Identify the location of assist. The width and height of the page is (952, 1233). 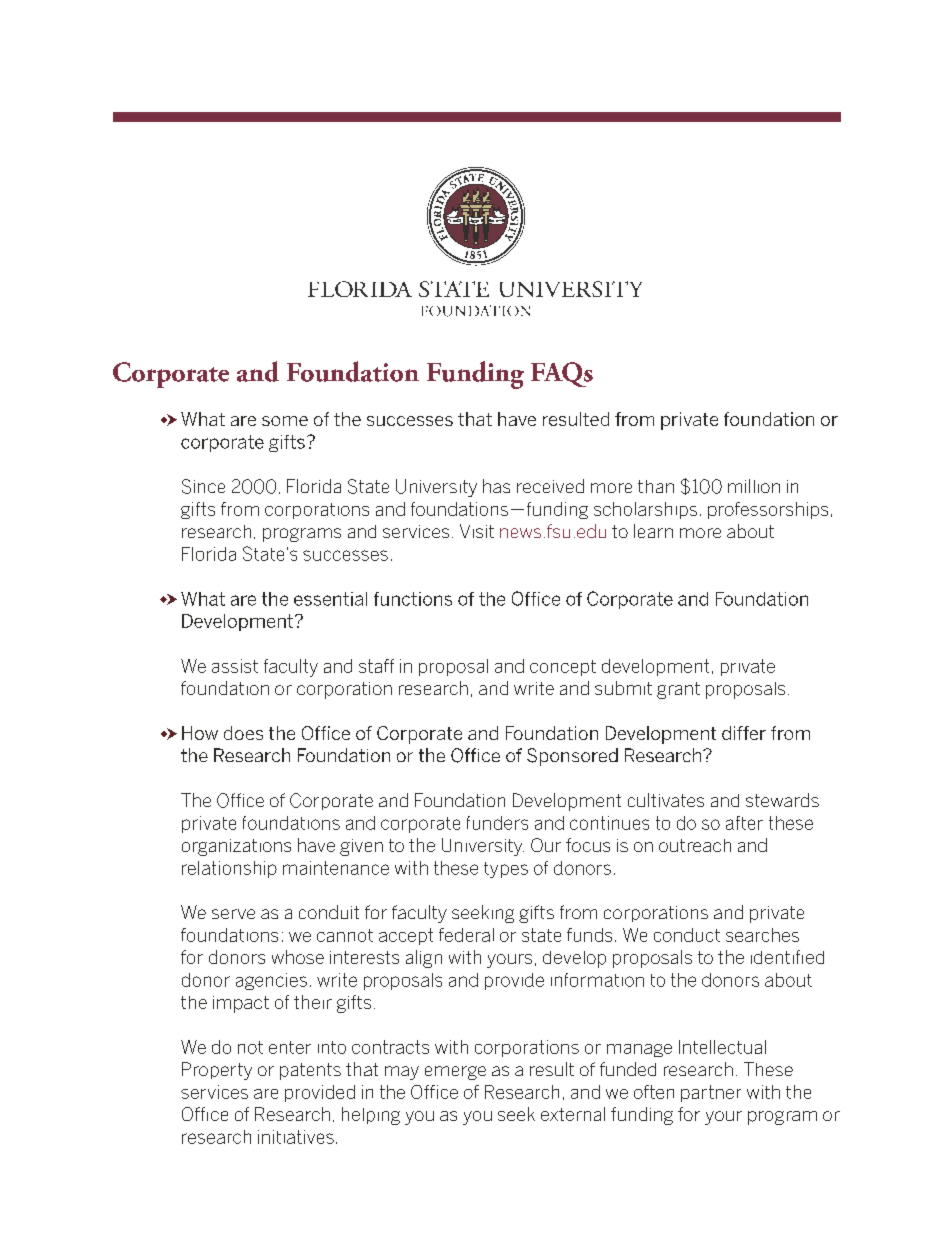
(235, 666).
